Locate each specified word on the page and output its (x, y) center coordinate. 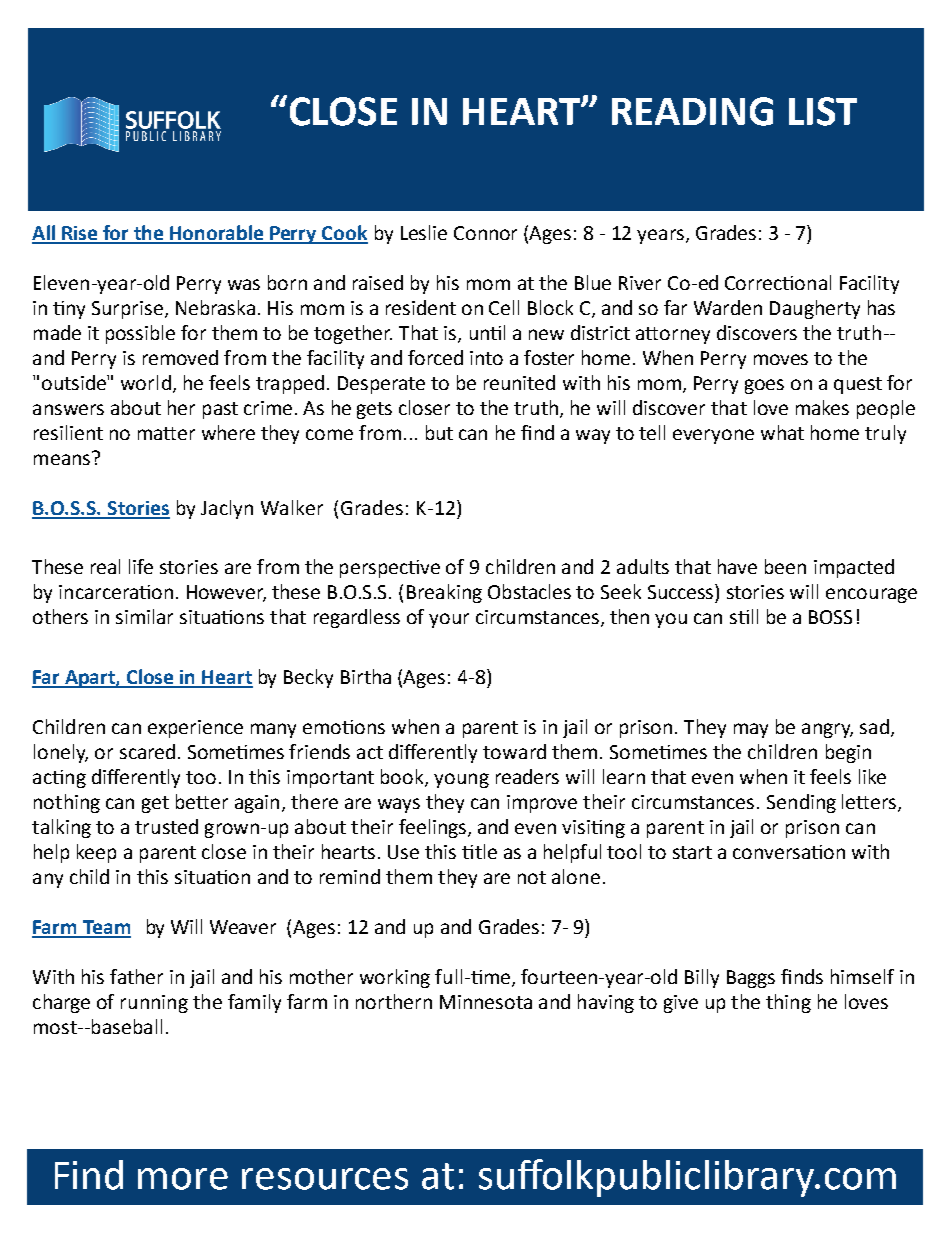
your (449, 620)
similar (144, 616)
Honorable (217, 234)
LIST (823, 111)
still (744, 616)
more (183, 1179)
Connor (485, 233)
